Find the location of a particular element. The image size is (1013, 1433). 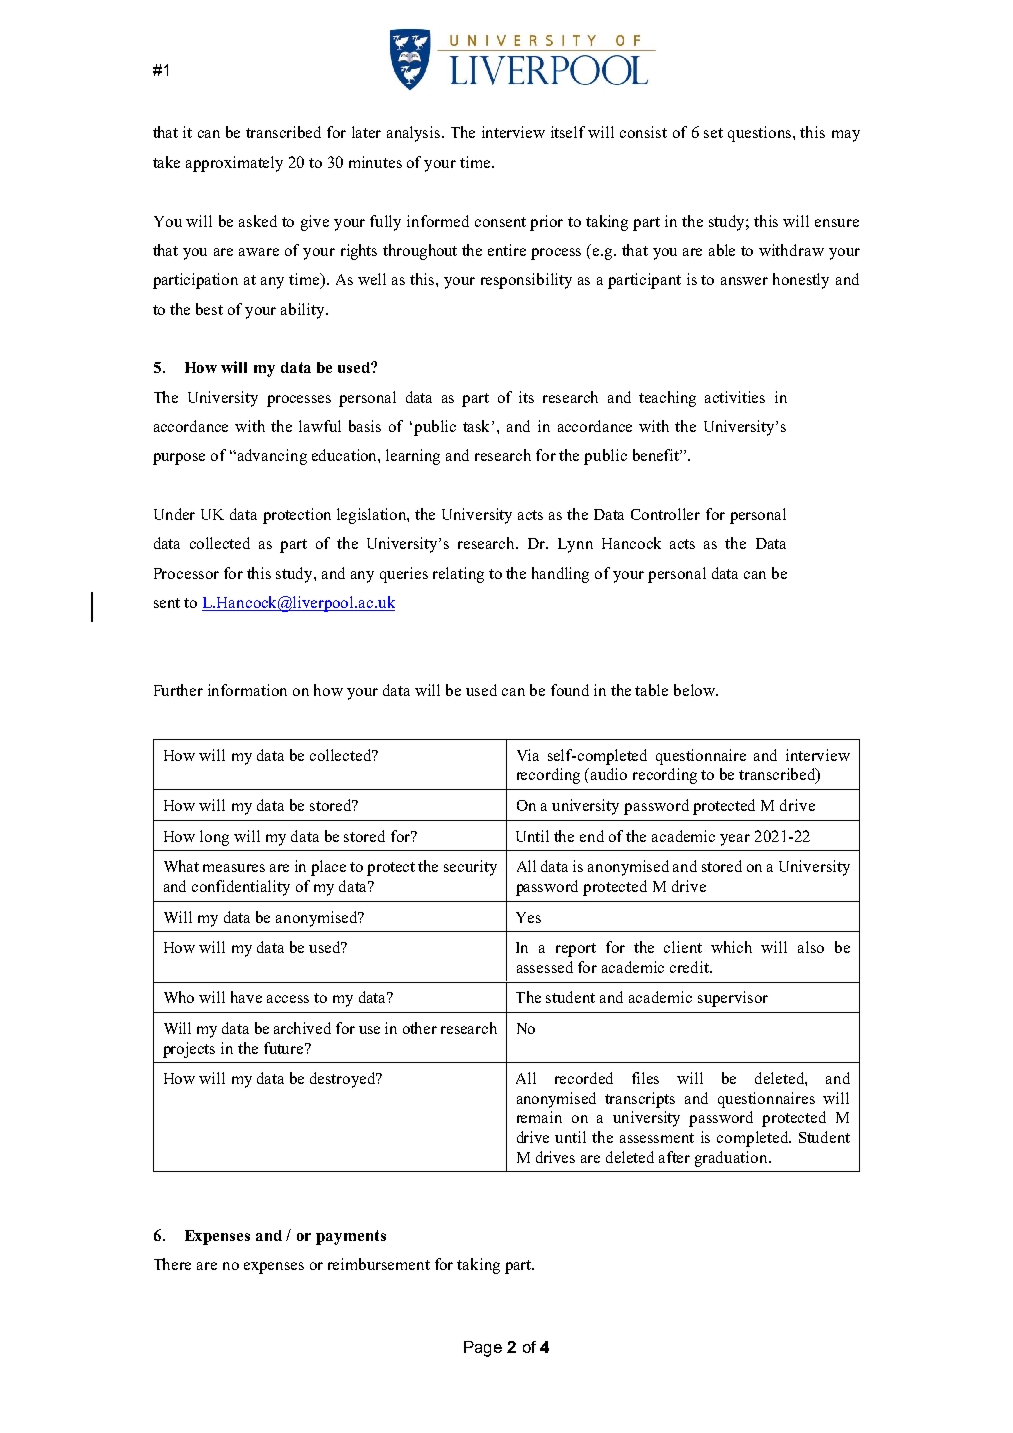

prior is located at coordinates (546, 223).
